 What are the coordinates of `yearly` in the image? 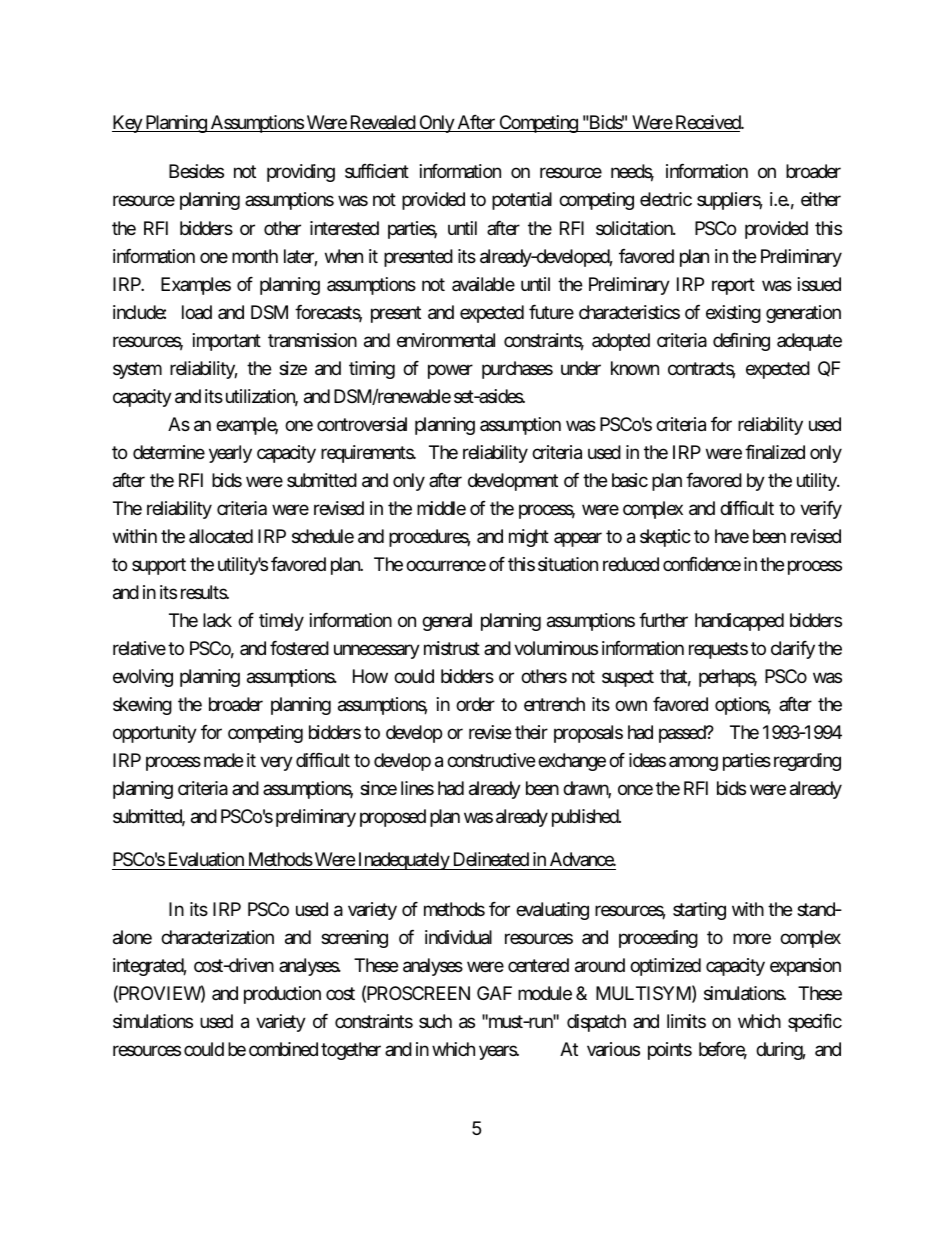 It's located at (230, 454).
